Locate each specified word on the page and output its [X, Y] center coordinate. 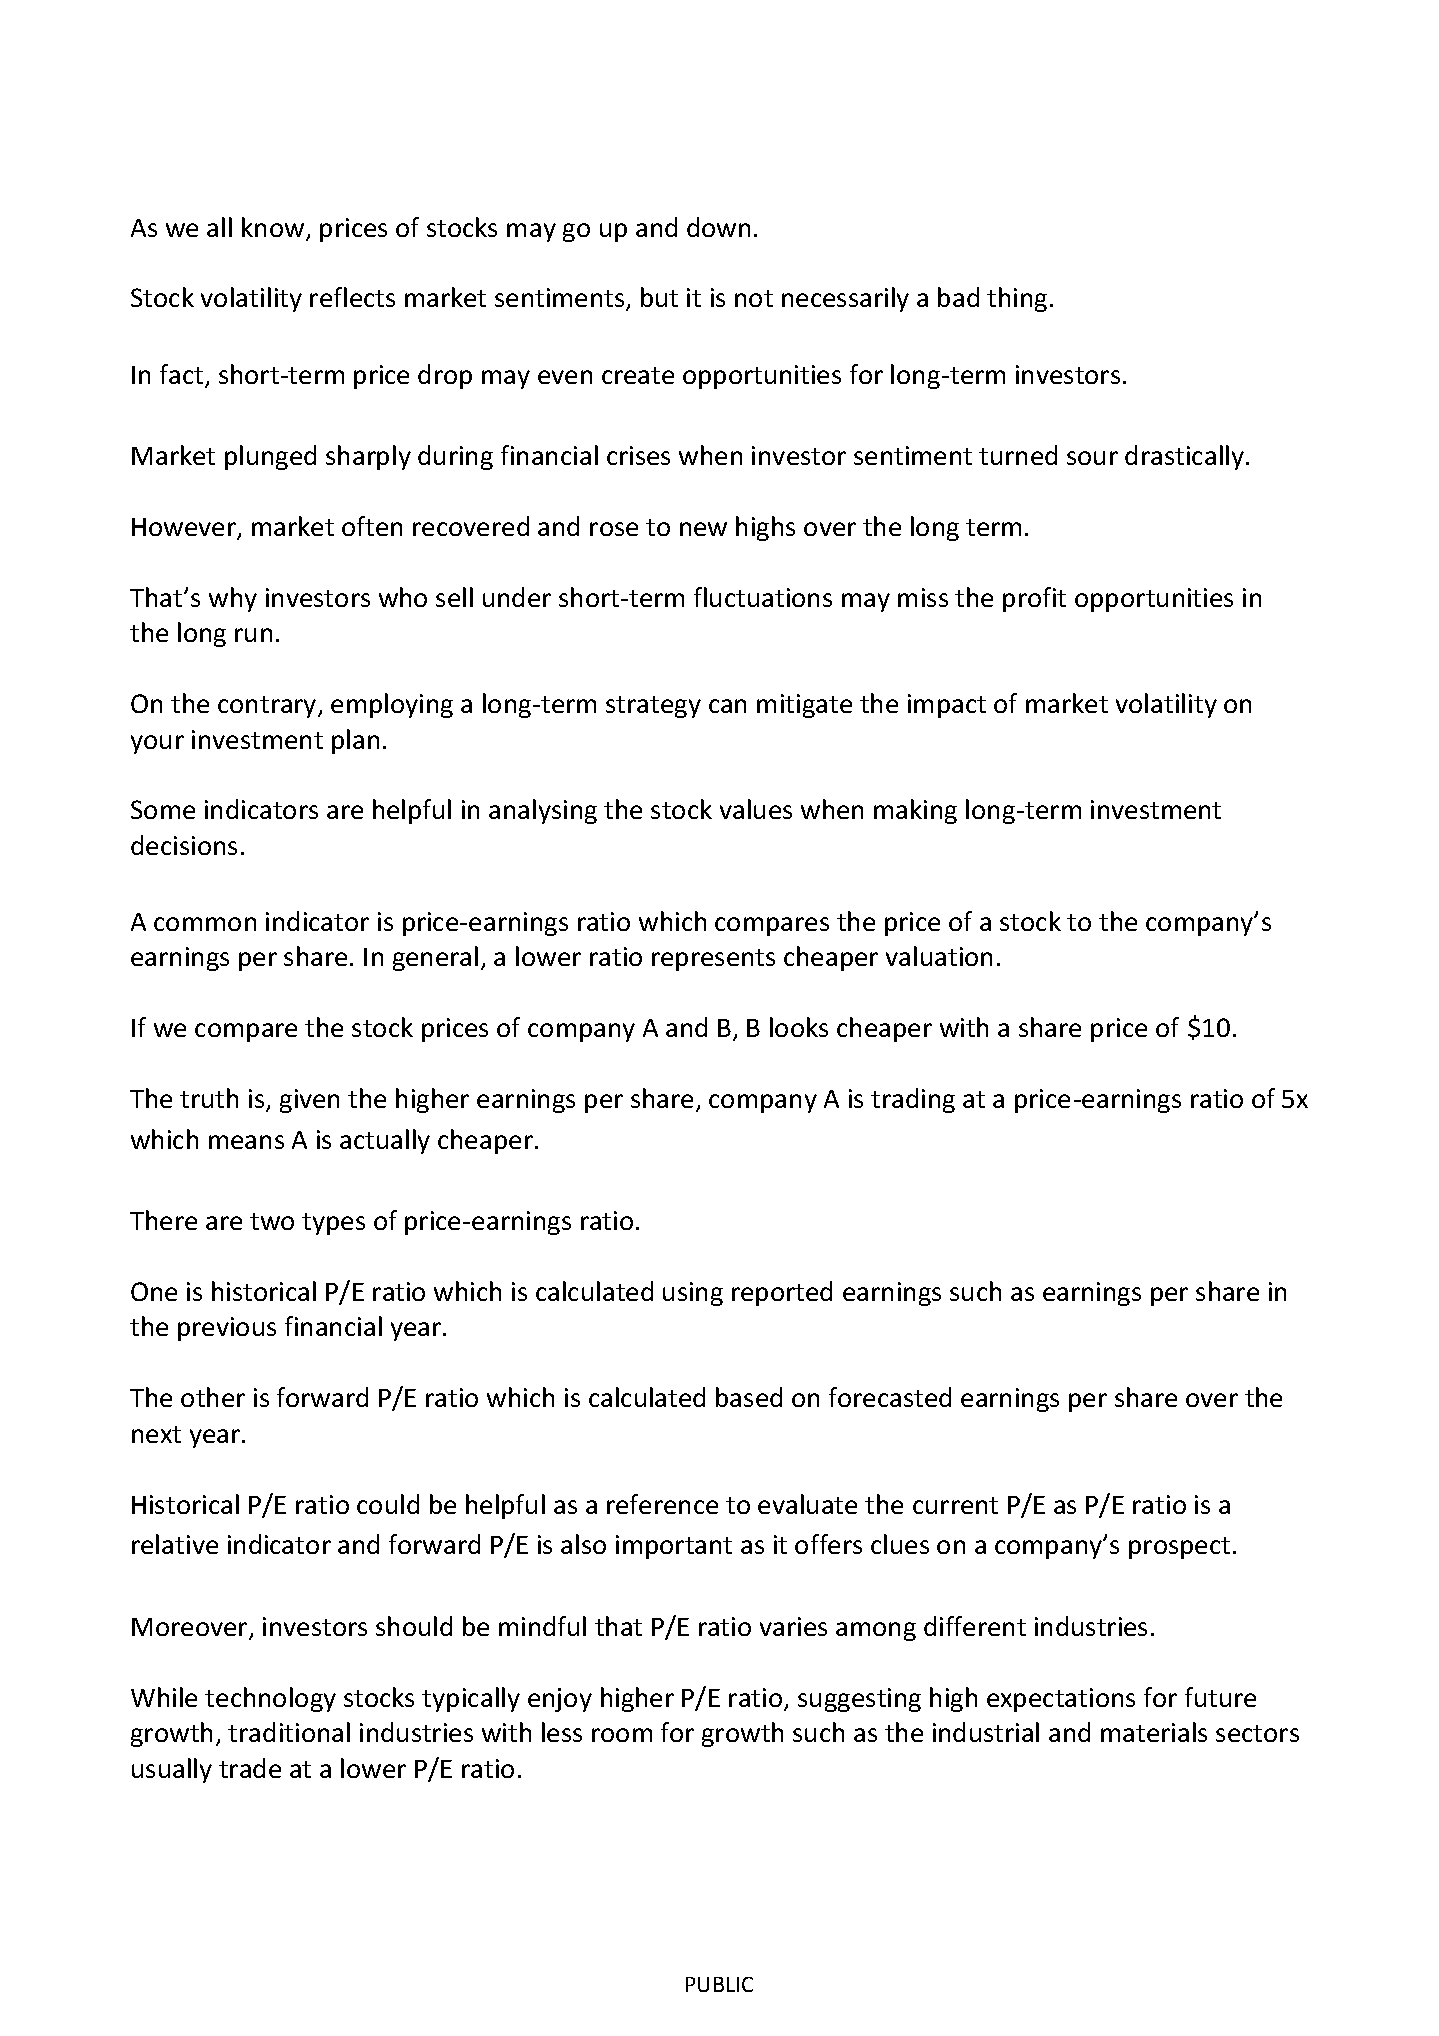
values [756, 809]
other [213, 1397]
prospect [1179, 1548]
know [274, 228]
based [749, 1397]
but [659, 297]
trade [250, 1768]
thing [1017, 299]
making [915, 811]
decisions [184, 845]
